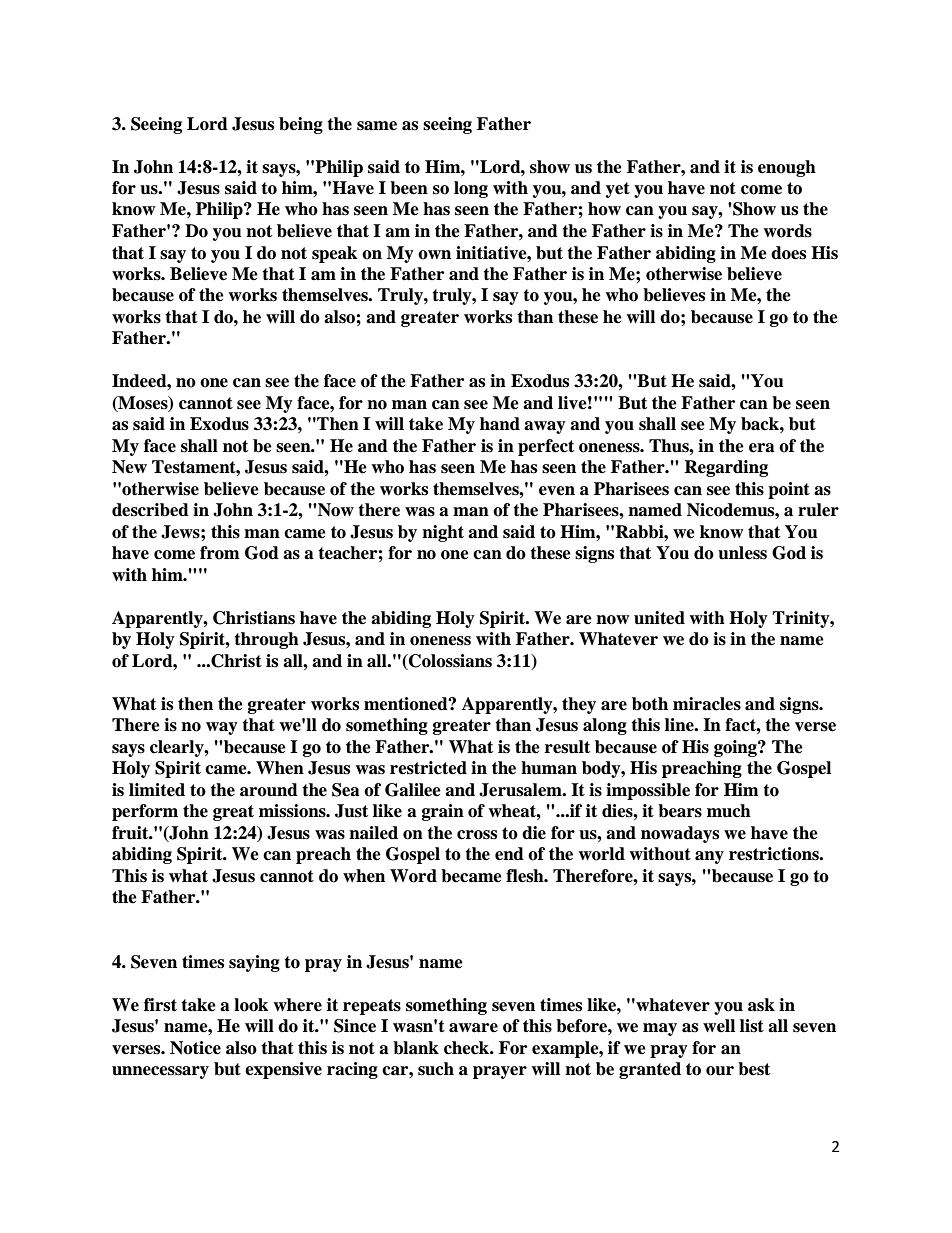  Describe the element at coordinates (428, 768) in the screenshot. I see `restricted` at that location.
